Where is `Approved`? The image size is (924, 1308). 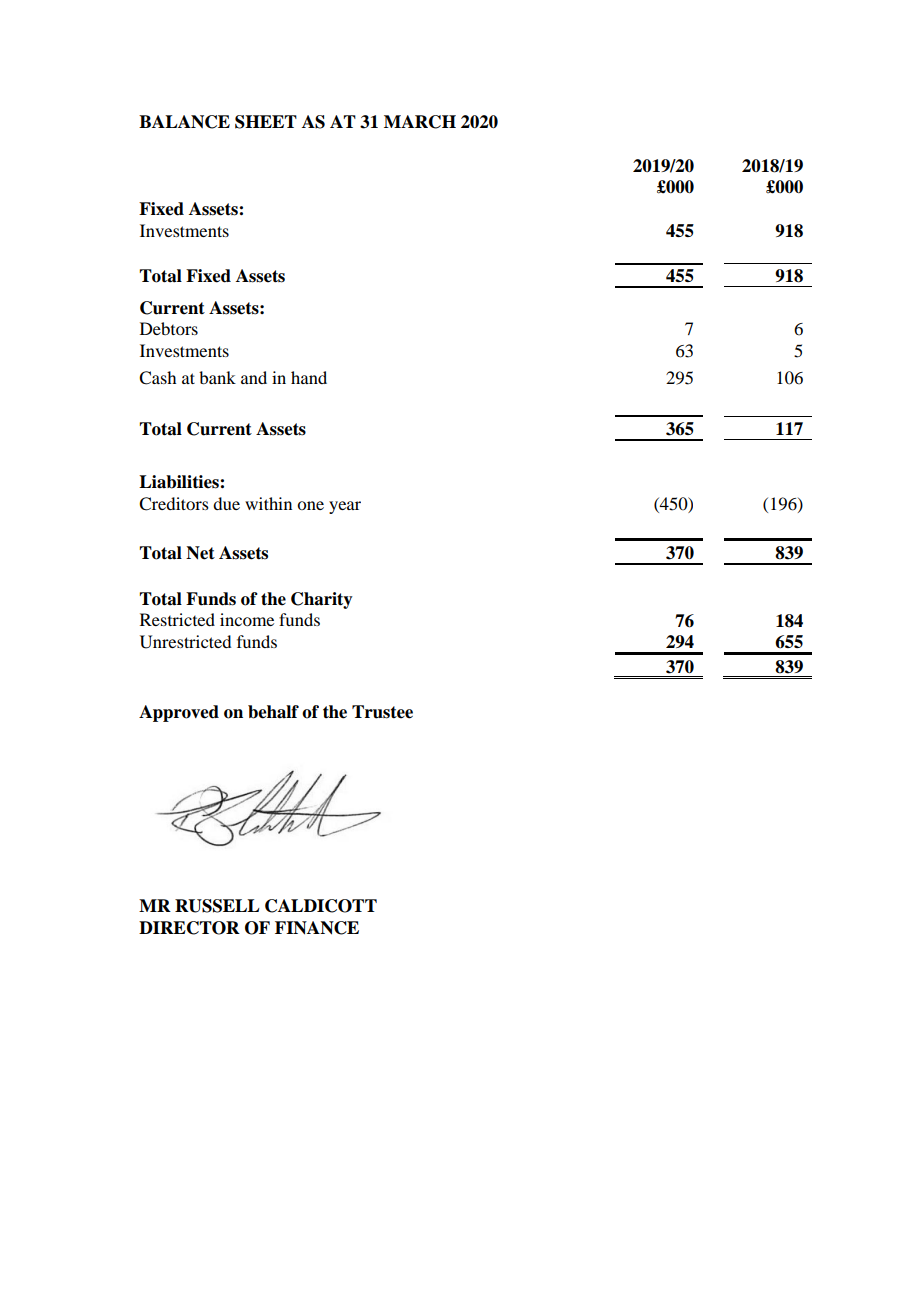
Approved is located at coordinates (179, 713).
